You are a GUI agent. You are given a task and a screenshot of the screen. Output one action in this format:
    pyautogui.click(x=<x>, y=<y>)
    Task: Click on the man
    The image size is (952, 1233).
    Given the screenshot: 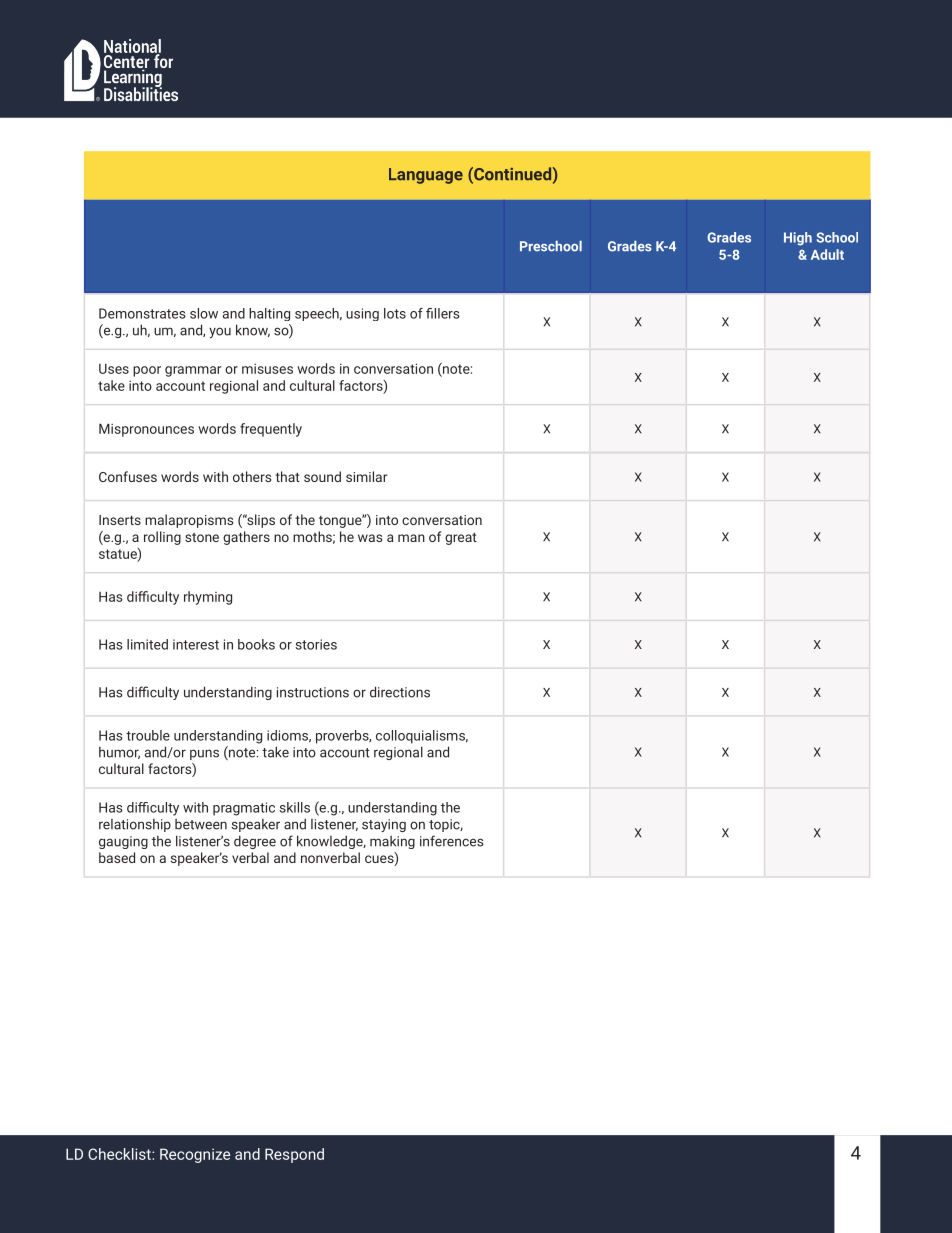 What is the action you would take?
    pyautogui.click(x=411, y=538)
